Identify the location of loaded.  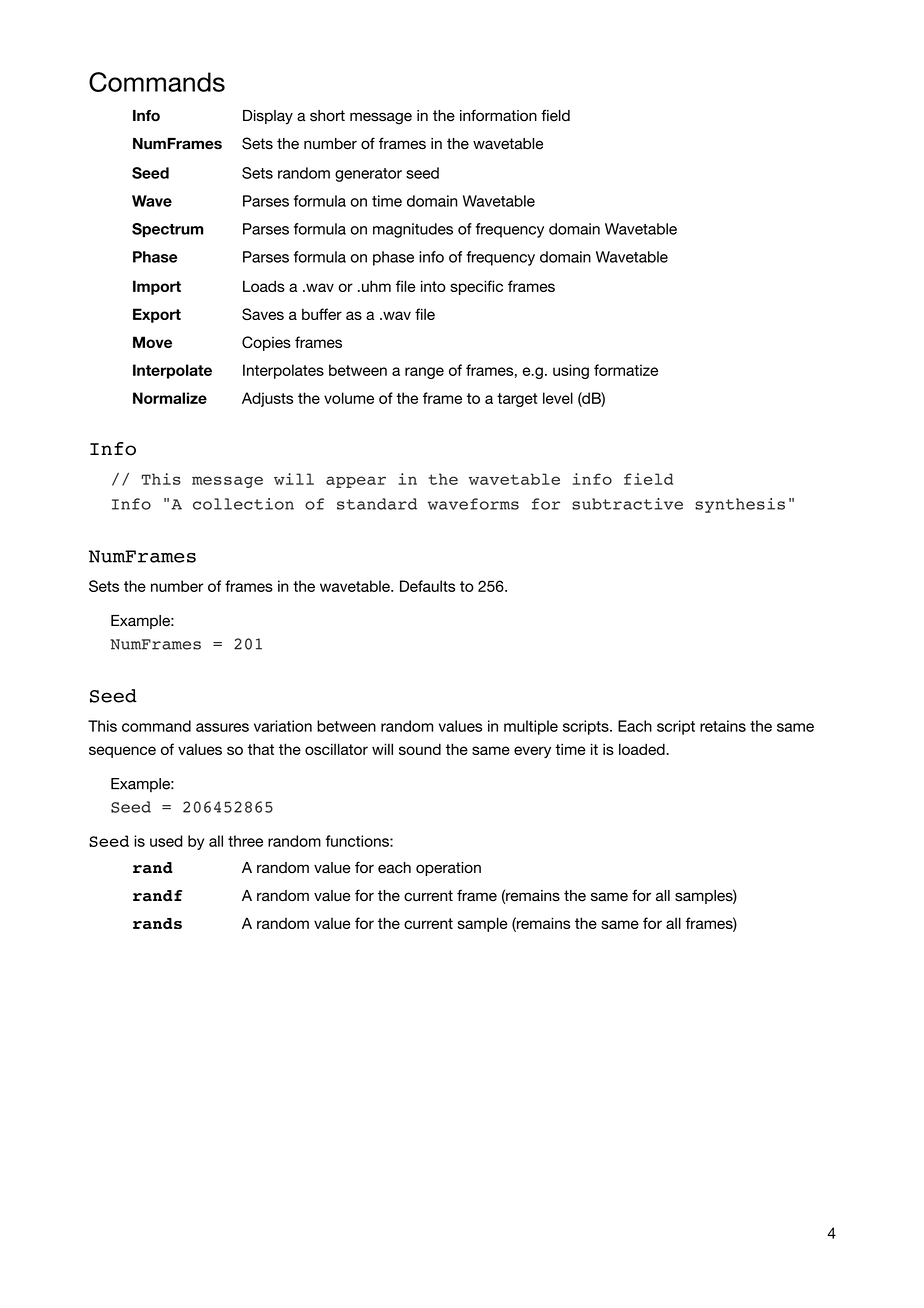
(643, 749).
